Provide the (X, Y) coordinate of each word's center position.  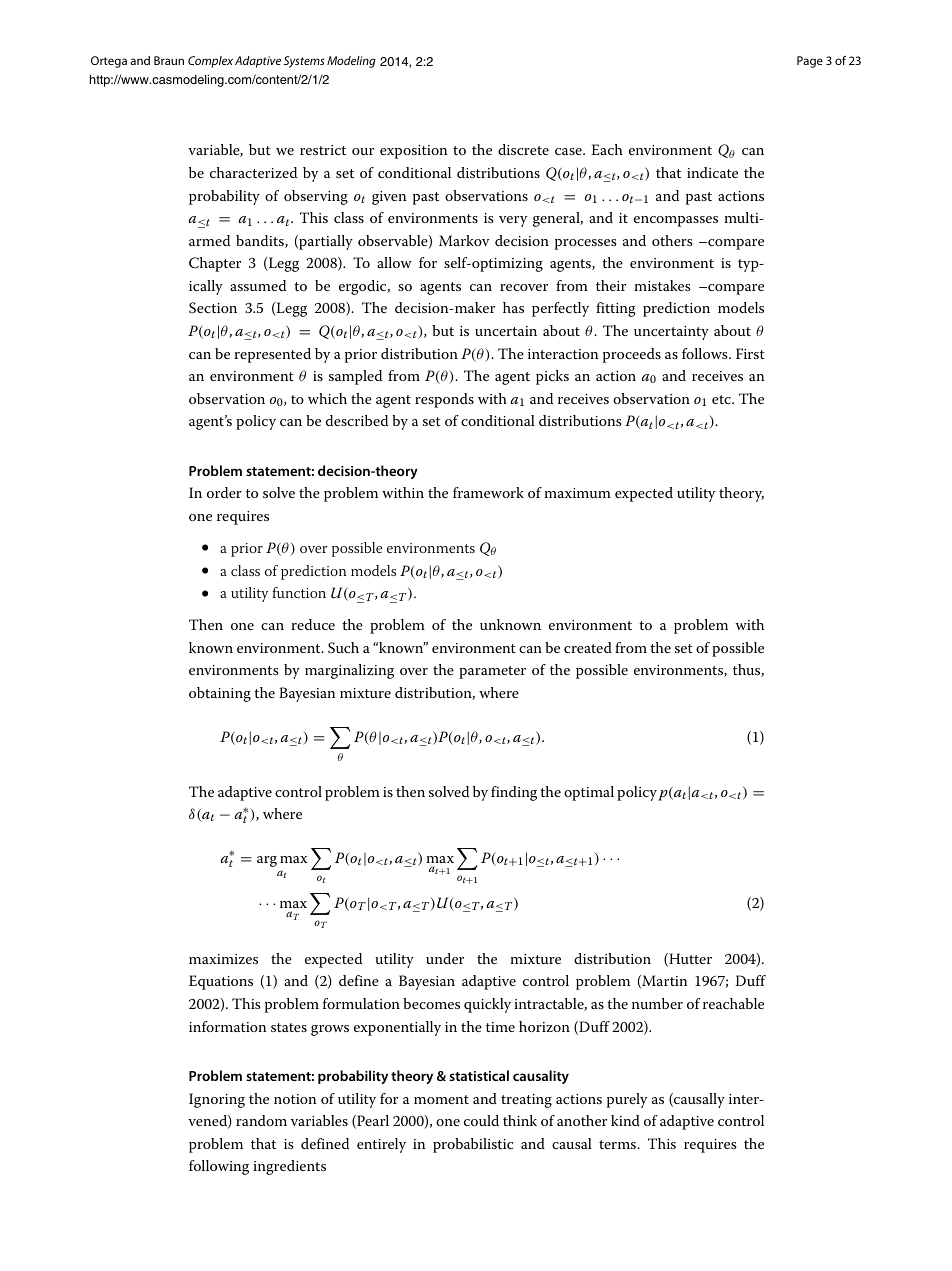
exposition (413, 152)
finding (514, 793)
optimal (589, 793)
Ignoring (217, 1100)
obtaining (220, 694)
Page (810, 62)
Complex (210, 62)
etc (722, 399)
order (224, 492)
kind (625, 1120)
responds (444, 400)
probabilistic (473, 1145)
